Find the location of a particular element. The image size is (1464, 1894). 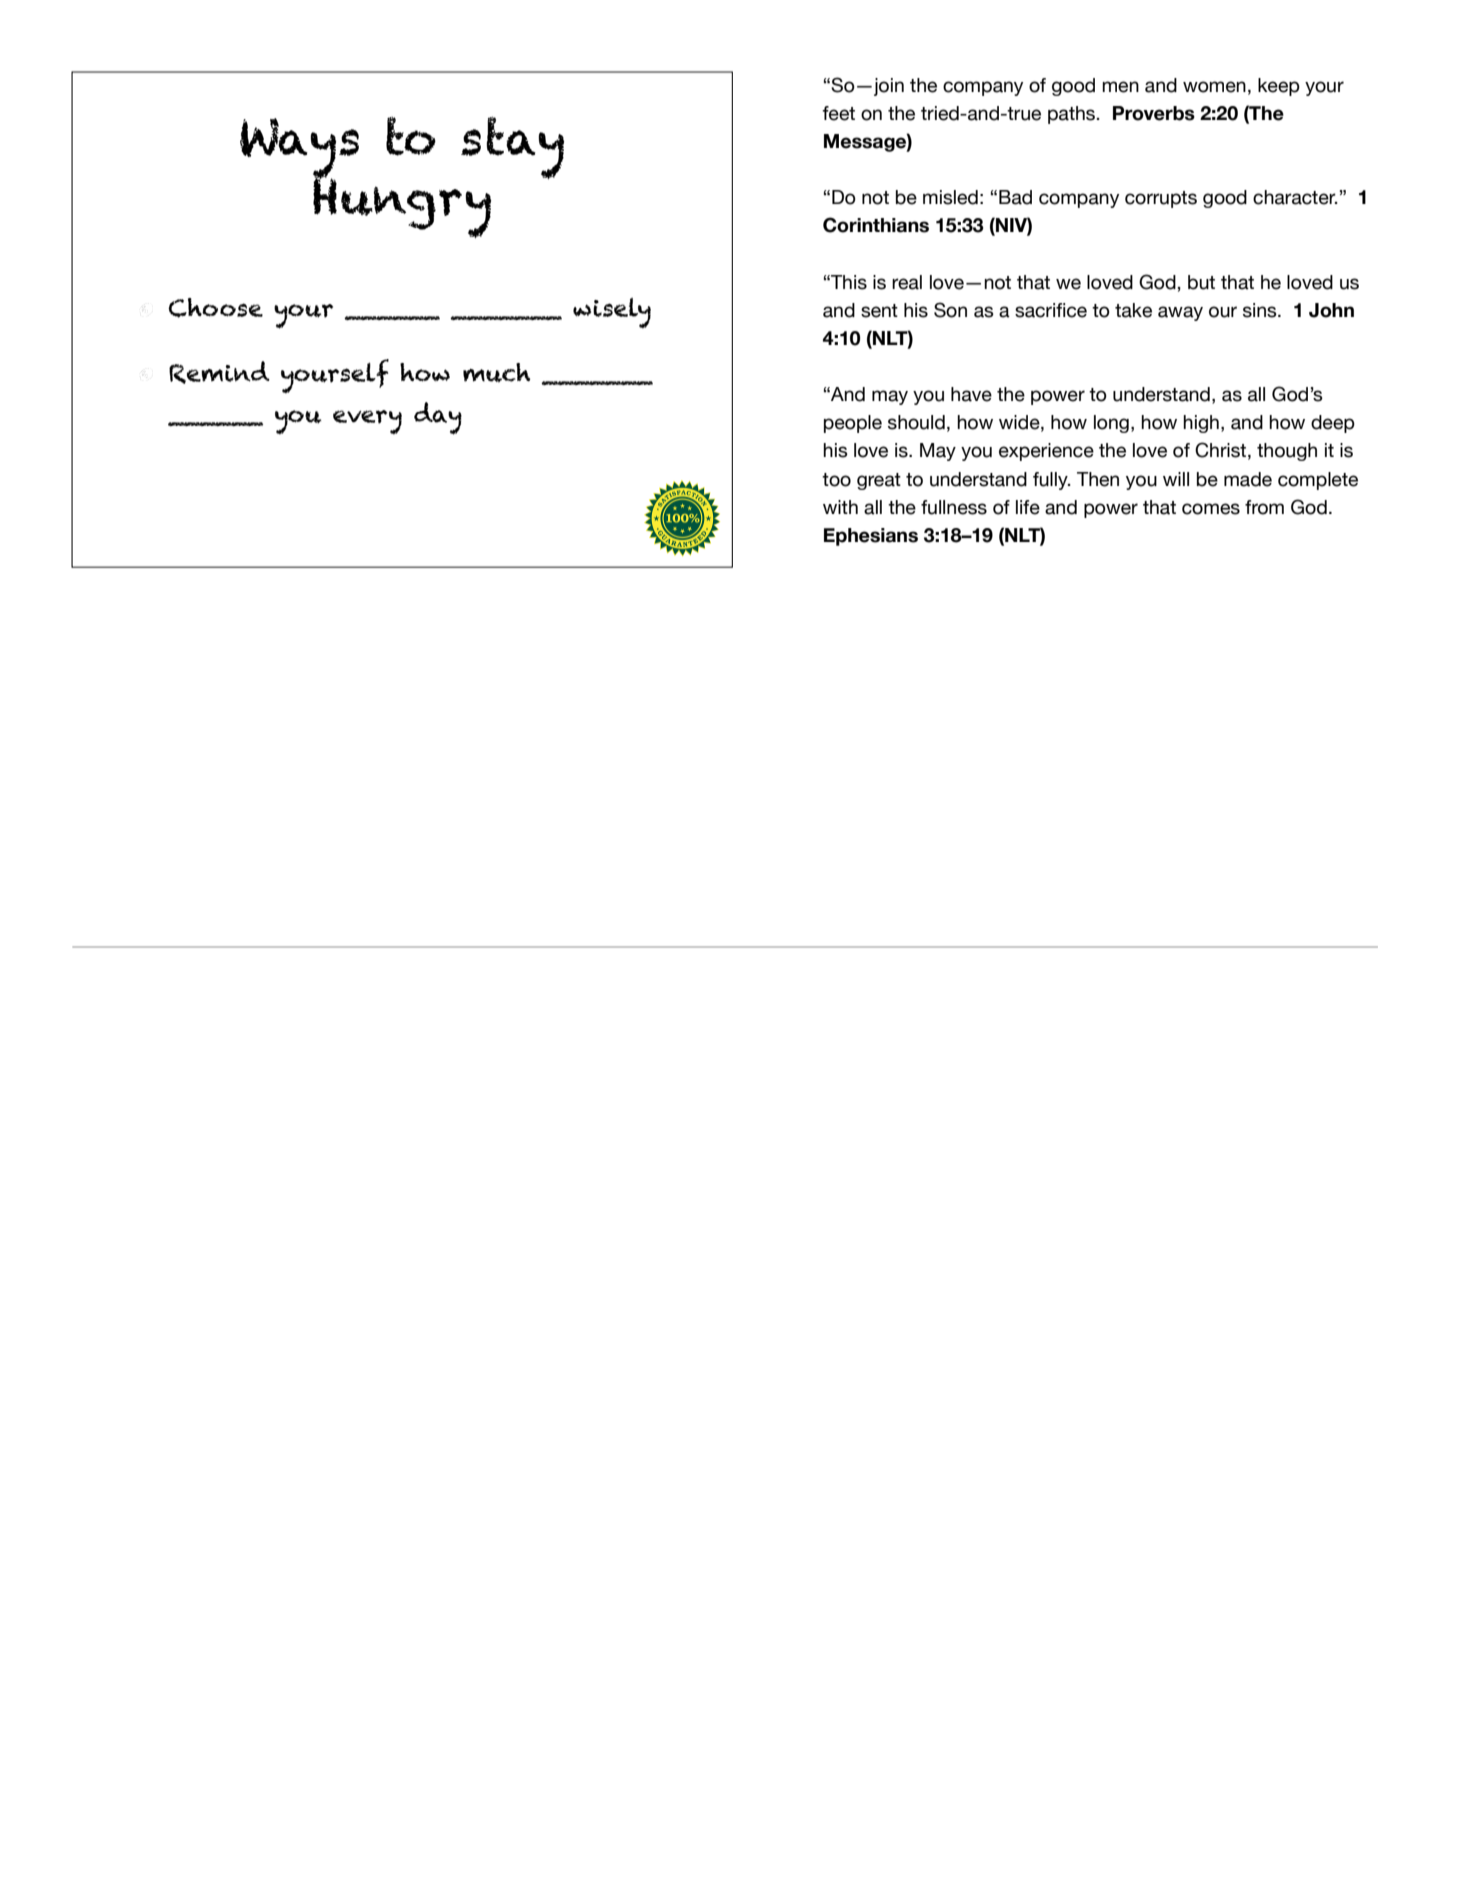

comes is located at coordinates (1211, 509).
